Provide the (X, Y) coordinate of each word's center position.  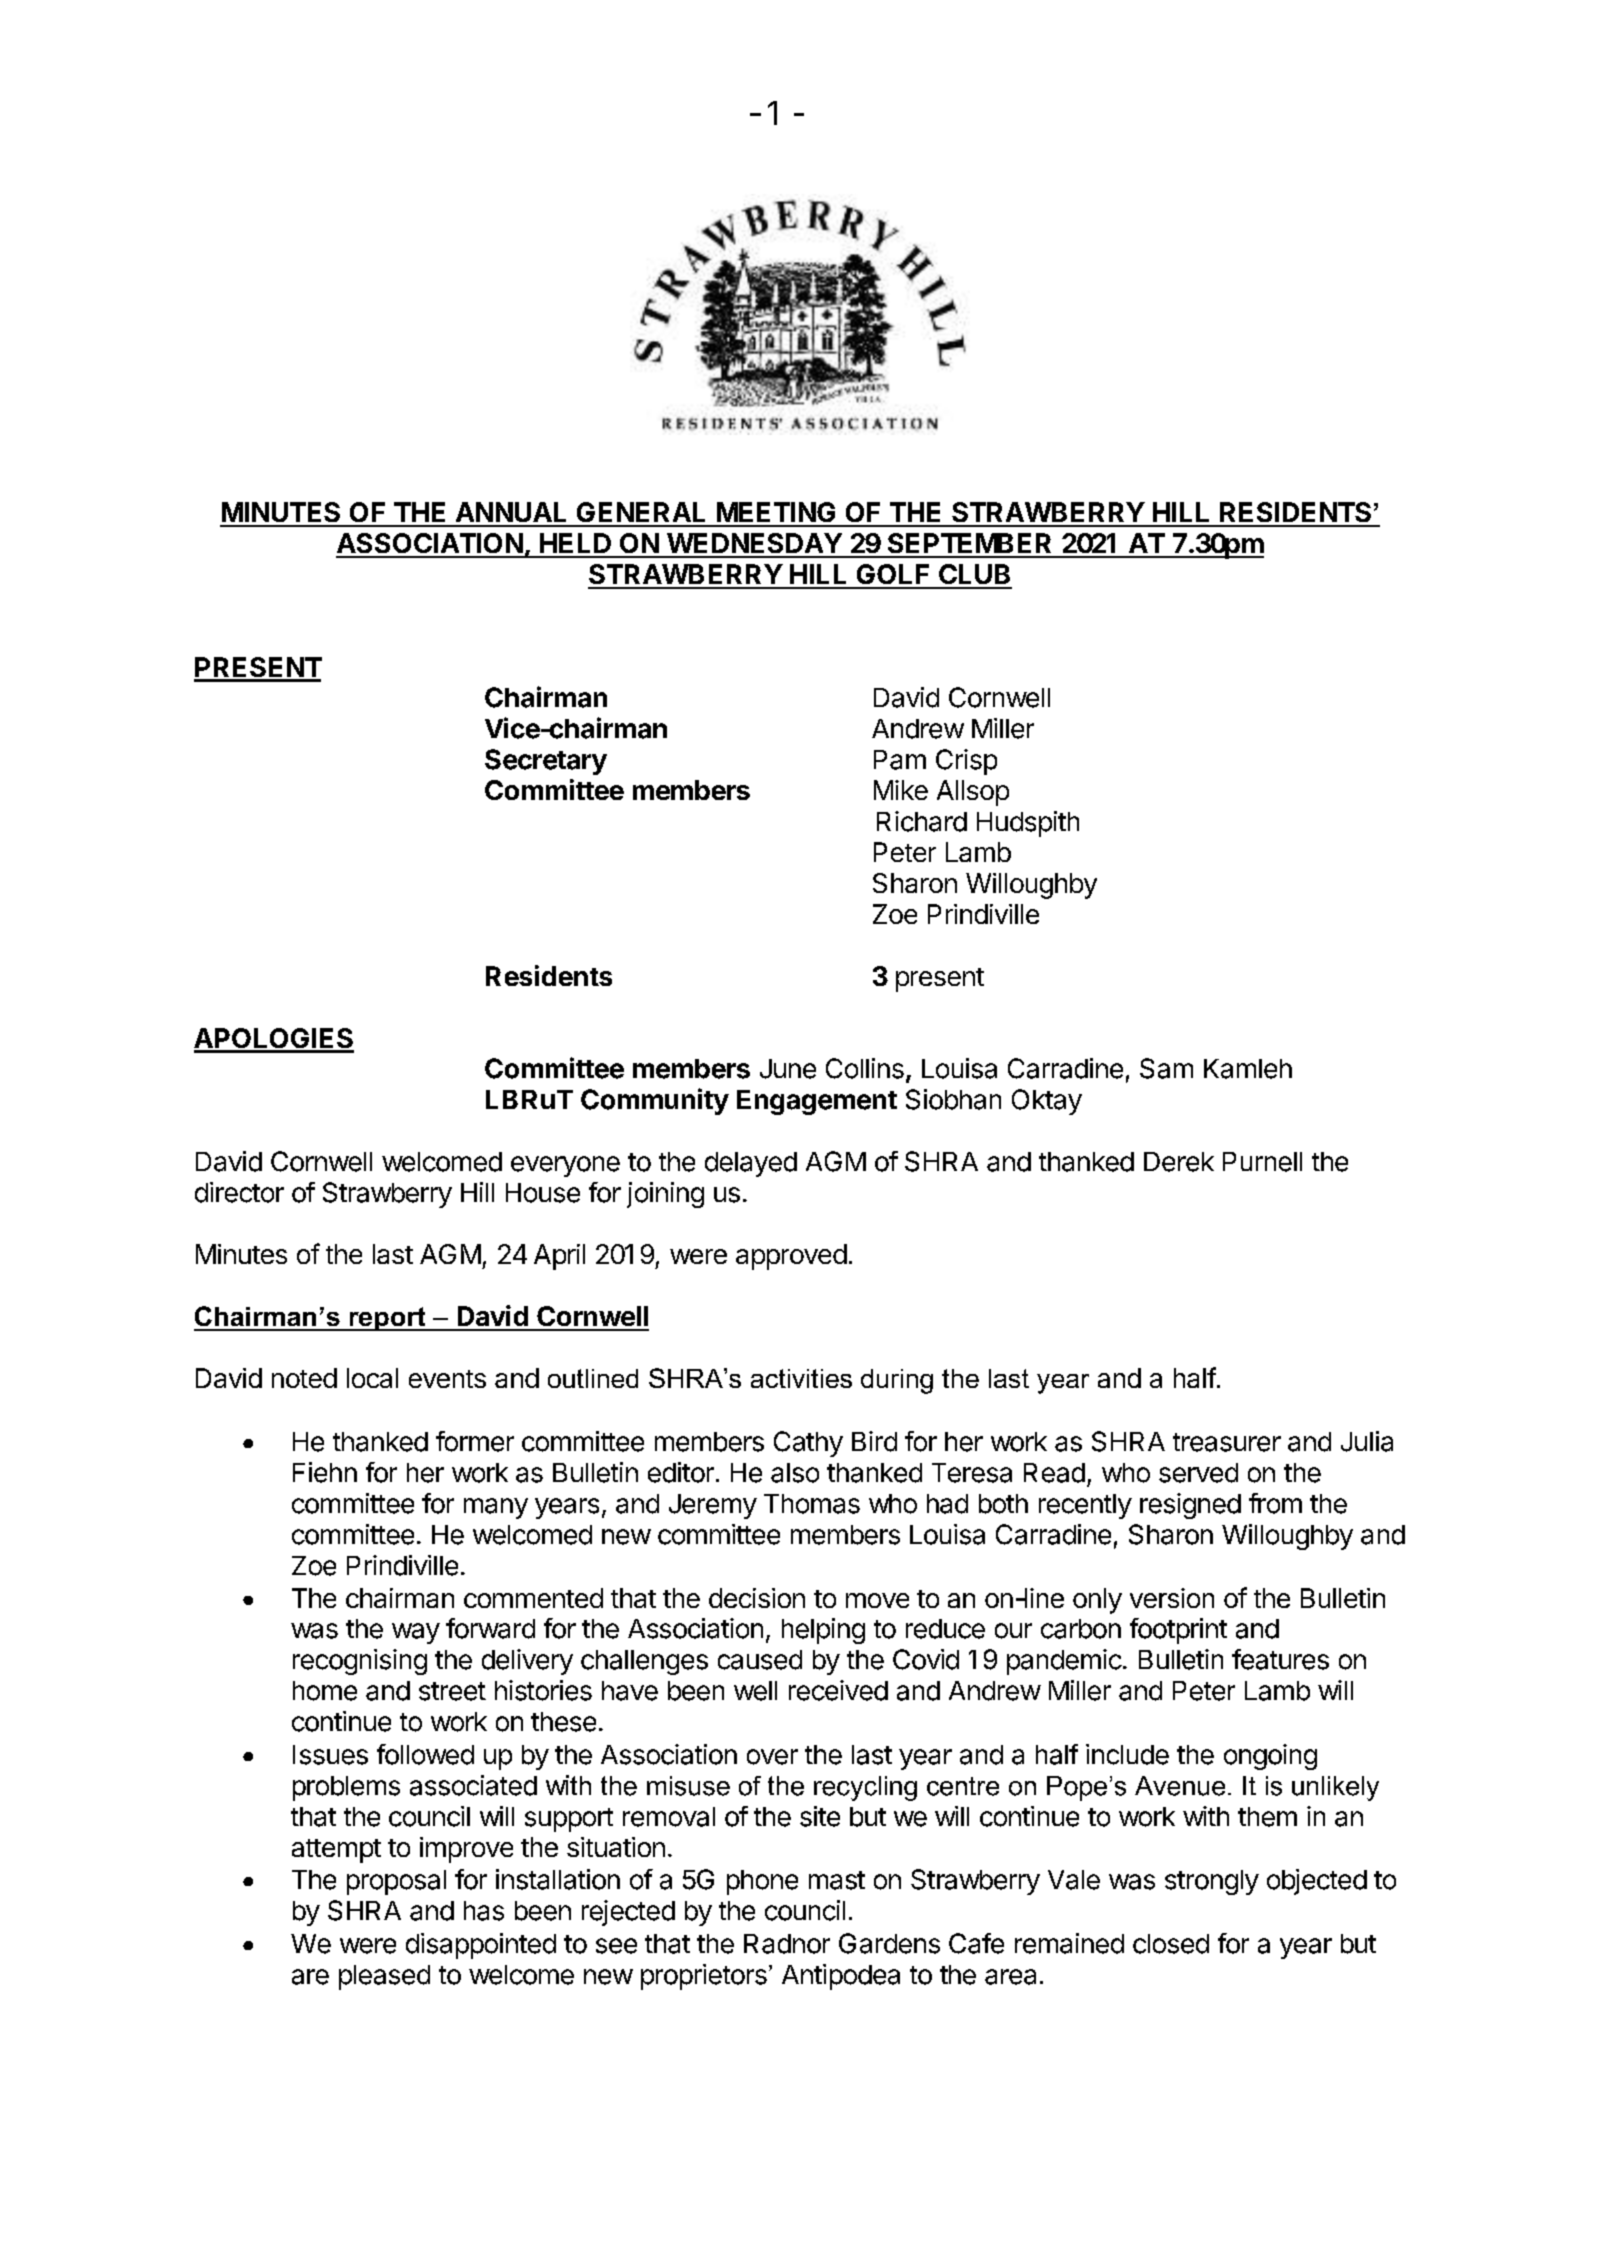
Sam (1166, 1068)
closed (1171, 1944)
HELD (575, 543)
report (387, 1319)
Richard (922, 821)
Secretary (546, 762)
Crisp (966, 762)
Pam (900, 760)
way (416, 1633)
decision (757, 1598)
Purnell (1262, 1162)
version (1172, 1598)
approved (791, 1257)
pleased (384, 1977)
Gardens (889, 1943)
